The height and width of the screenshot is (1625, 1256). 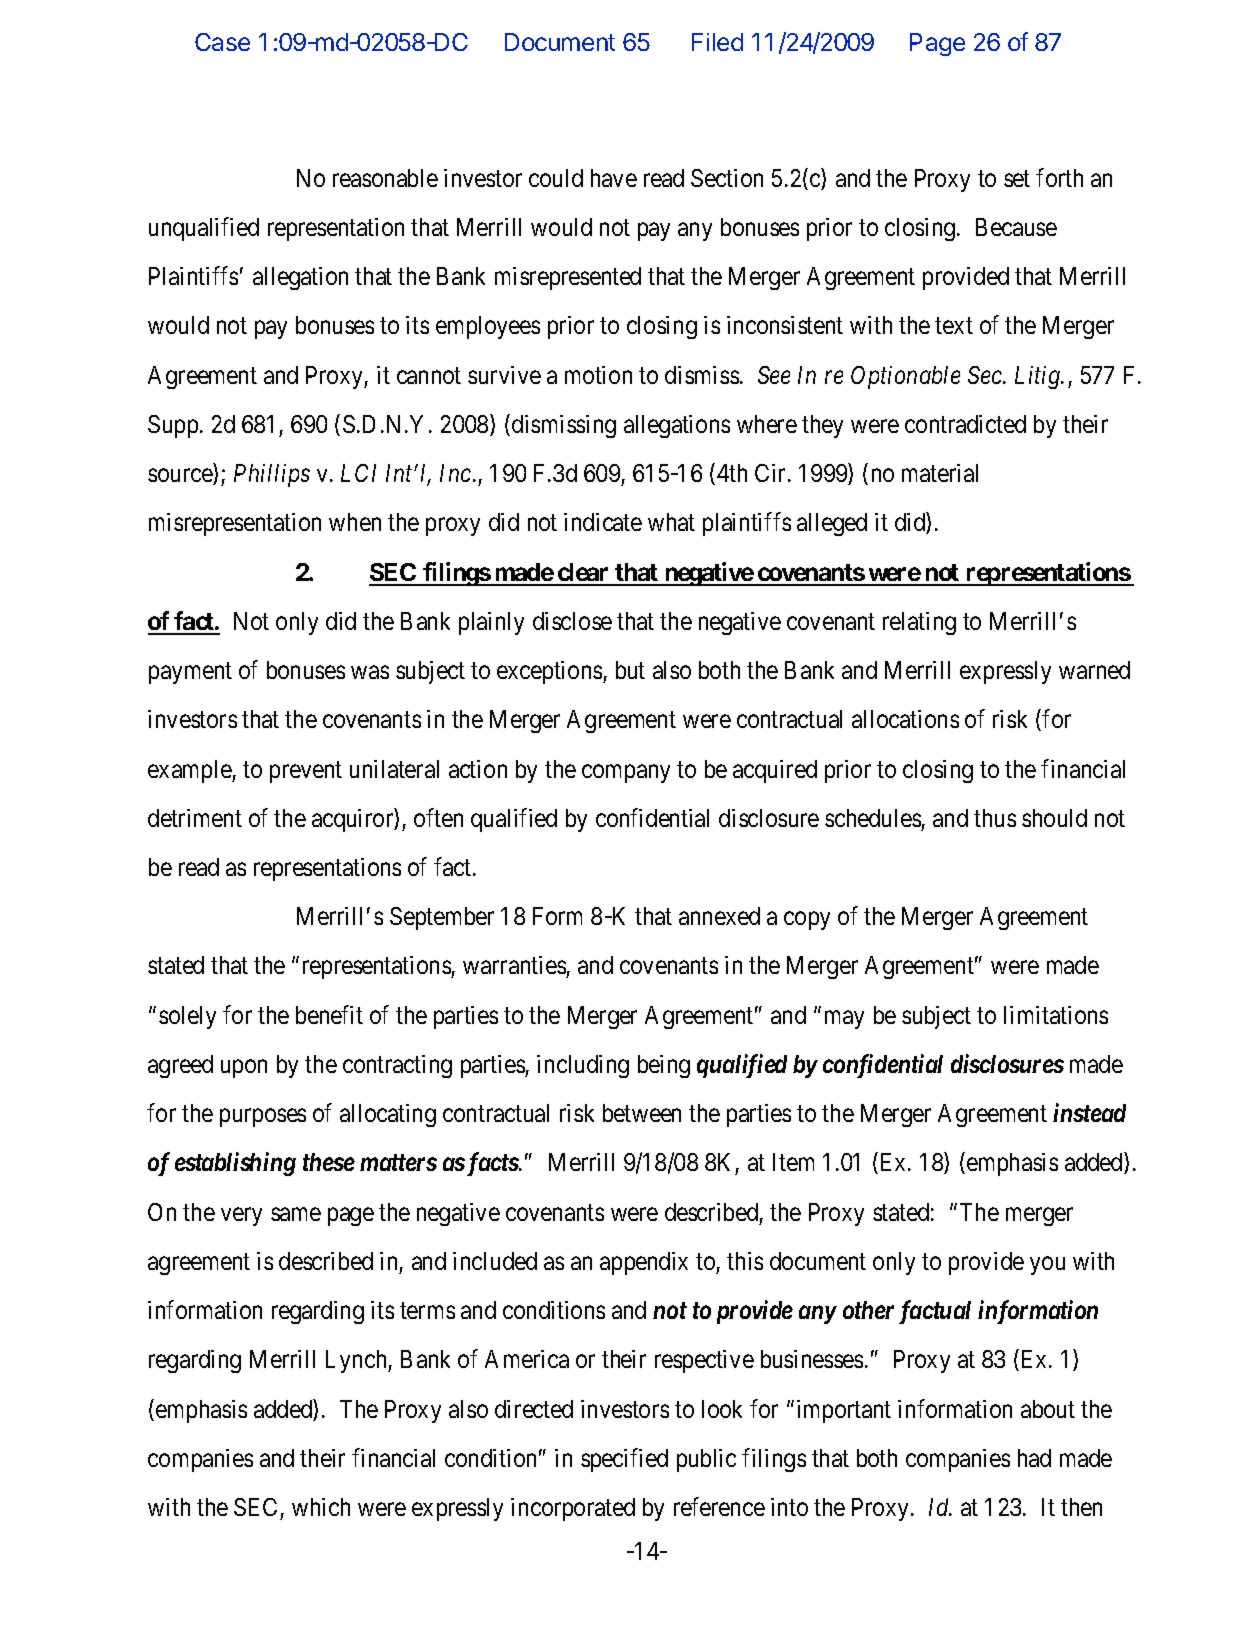 I want to click on Filed, so click(x=717, y=42).
